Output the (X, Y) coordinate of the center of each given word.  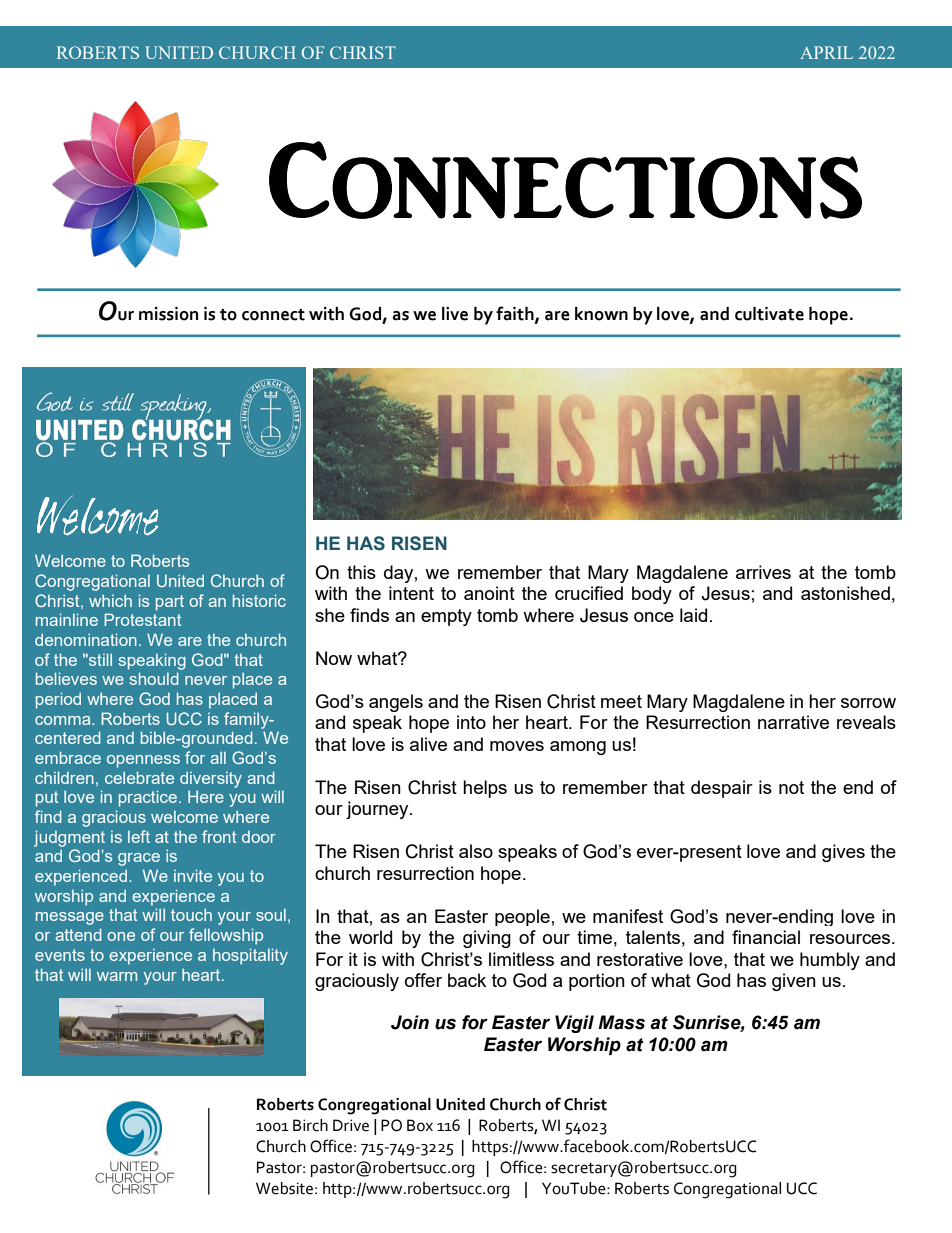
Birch (310, 1125)
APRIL (826, 52)
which (110, 601)
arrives (763, 572)
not (791, 787)
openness (143, 761)
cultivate (769, 314)
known (601, 314)
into (471, 722)
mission (168, 314)
